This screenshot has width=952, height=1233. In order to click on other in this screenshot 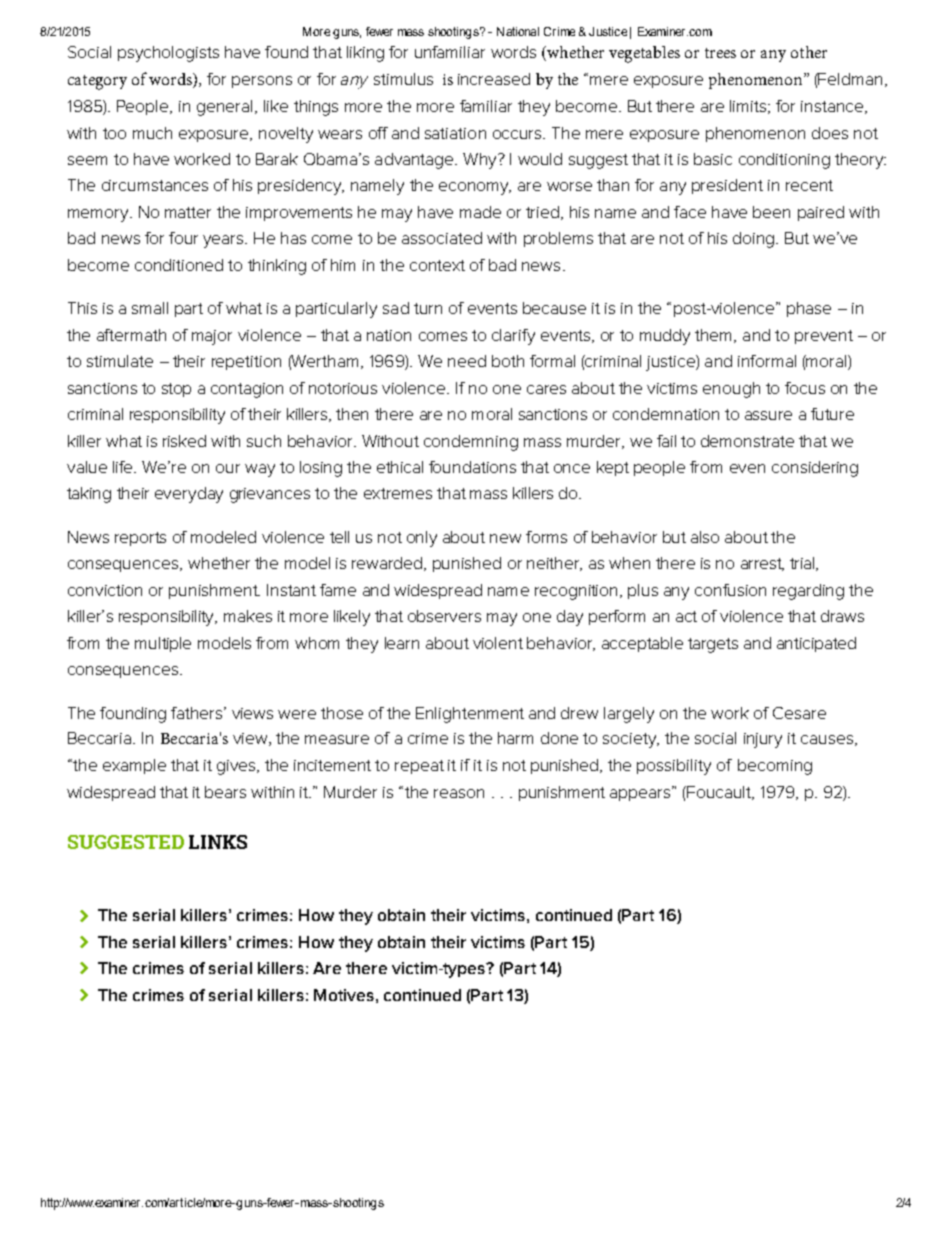, I will do `click(809, 52)`.
